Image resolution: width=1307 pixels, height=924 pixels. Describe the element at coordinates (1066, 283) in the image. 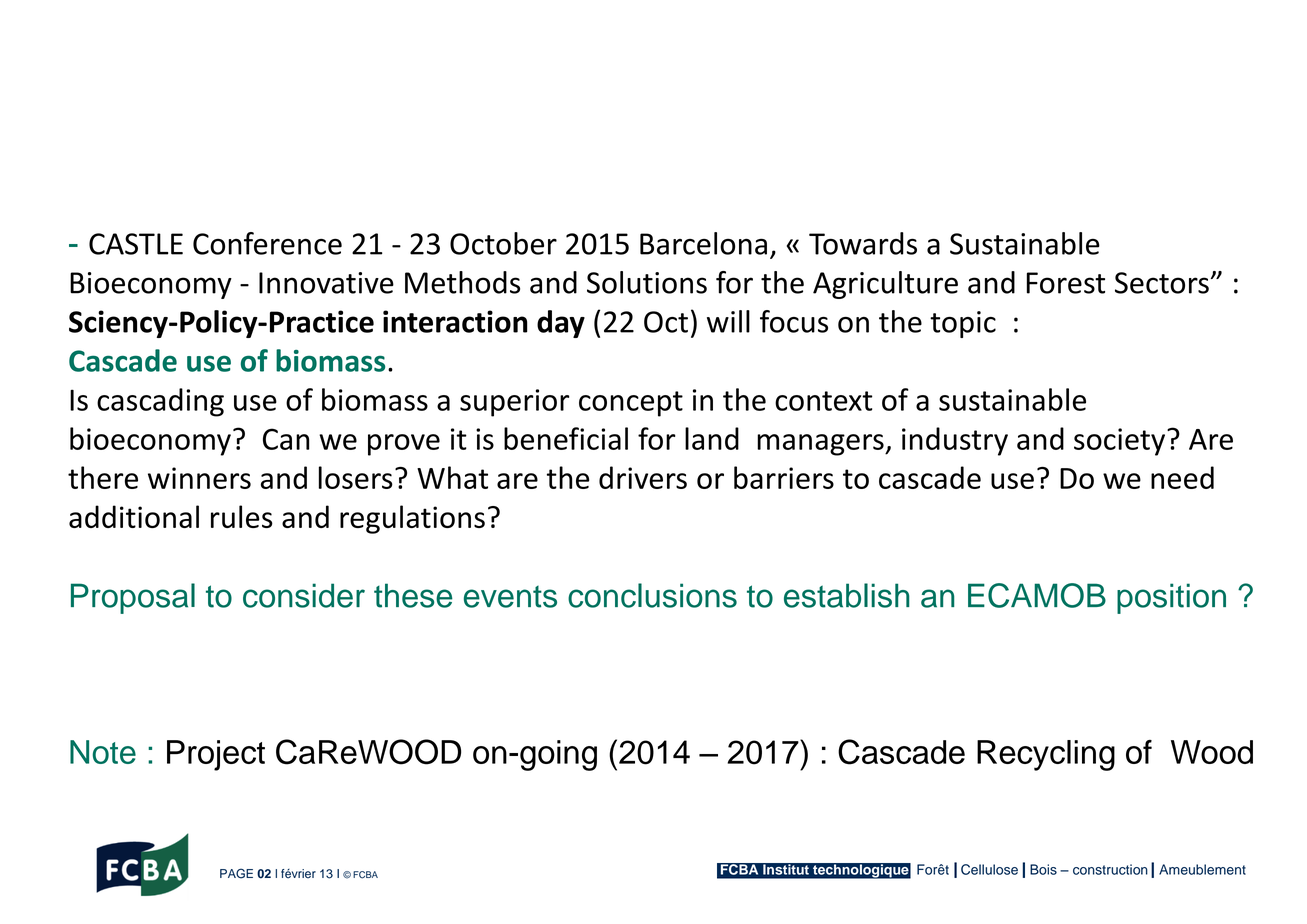

I see `Forest` at that location.
